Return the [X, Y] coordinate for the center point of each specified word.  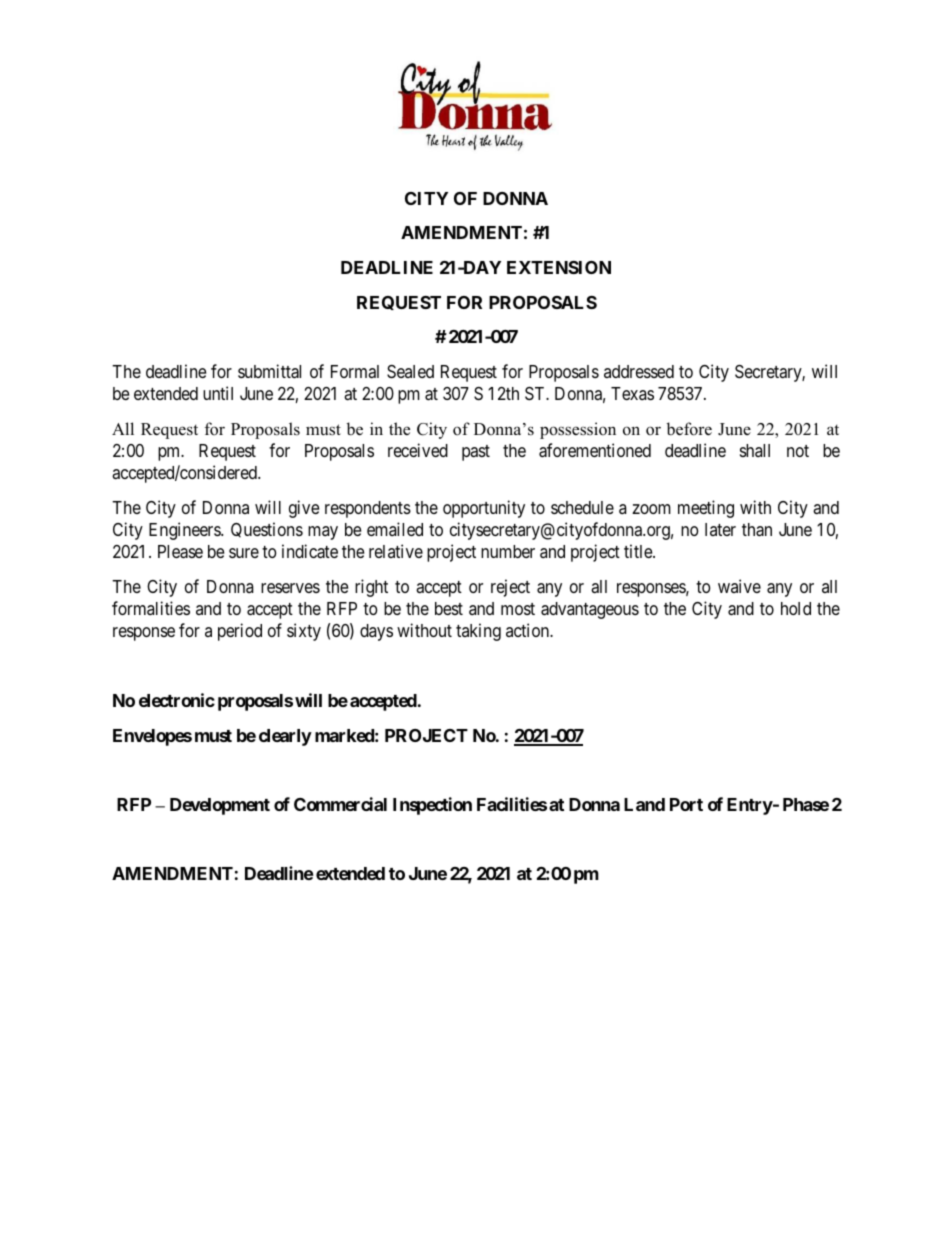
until [218, 393]
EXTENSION [559, 267]
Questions [267, 530]
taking [478, 632]
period [240, 632]
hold [796, 608]
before [689, 429]
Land [644, 804]
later [720, 529]
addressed [639, 371]
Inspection [432, 806]
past [476, 453]
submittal [269, 371]
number [508, 551]
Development [220, 806]
